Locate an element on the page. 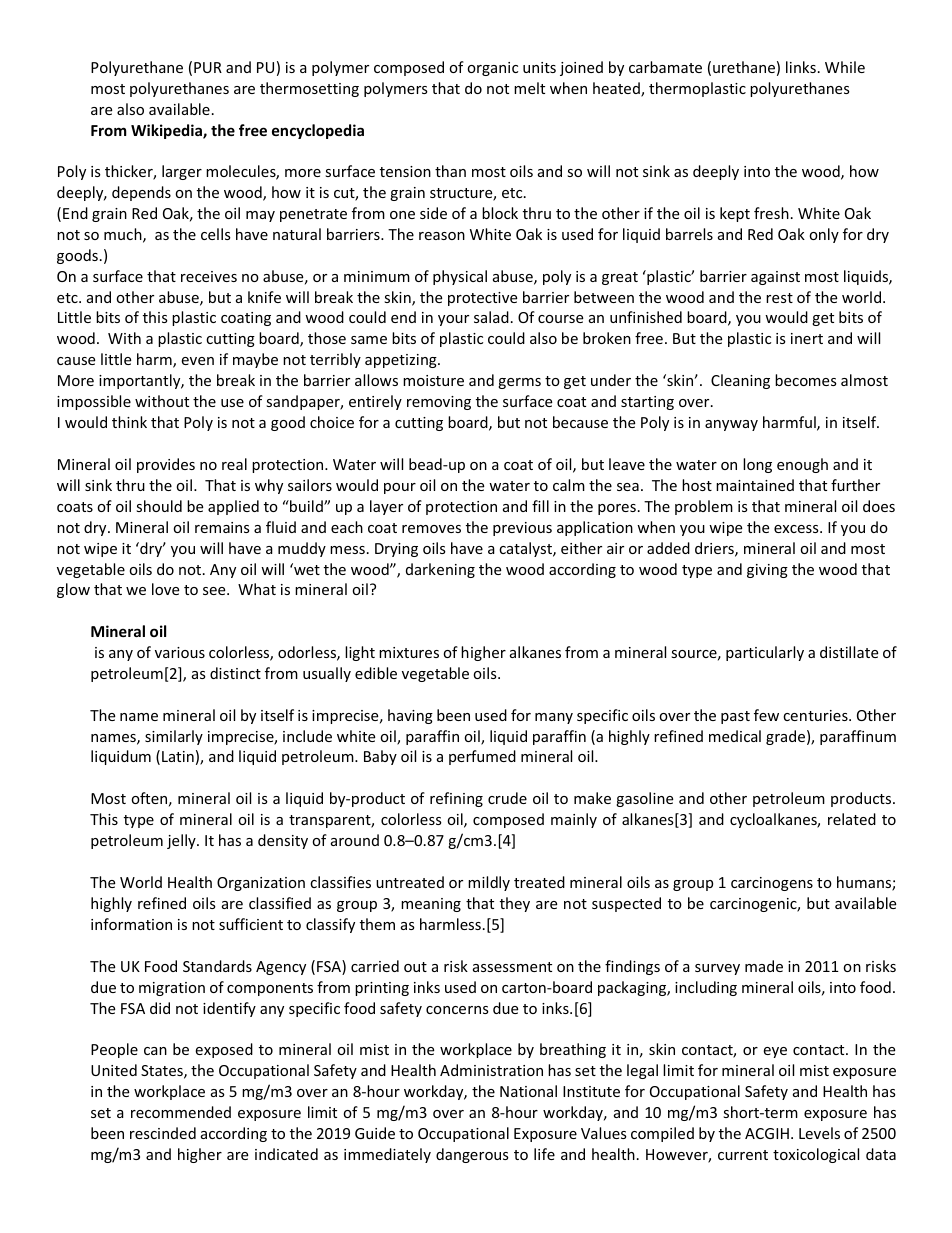 This image has height=1233, width=952. darkening is located at coordinates (440, 570).
